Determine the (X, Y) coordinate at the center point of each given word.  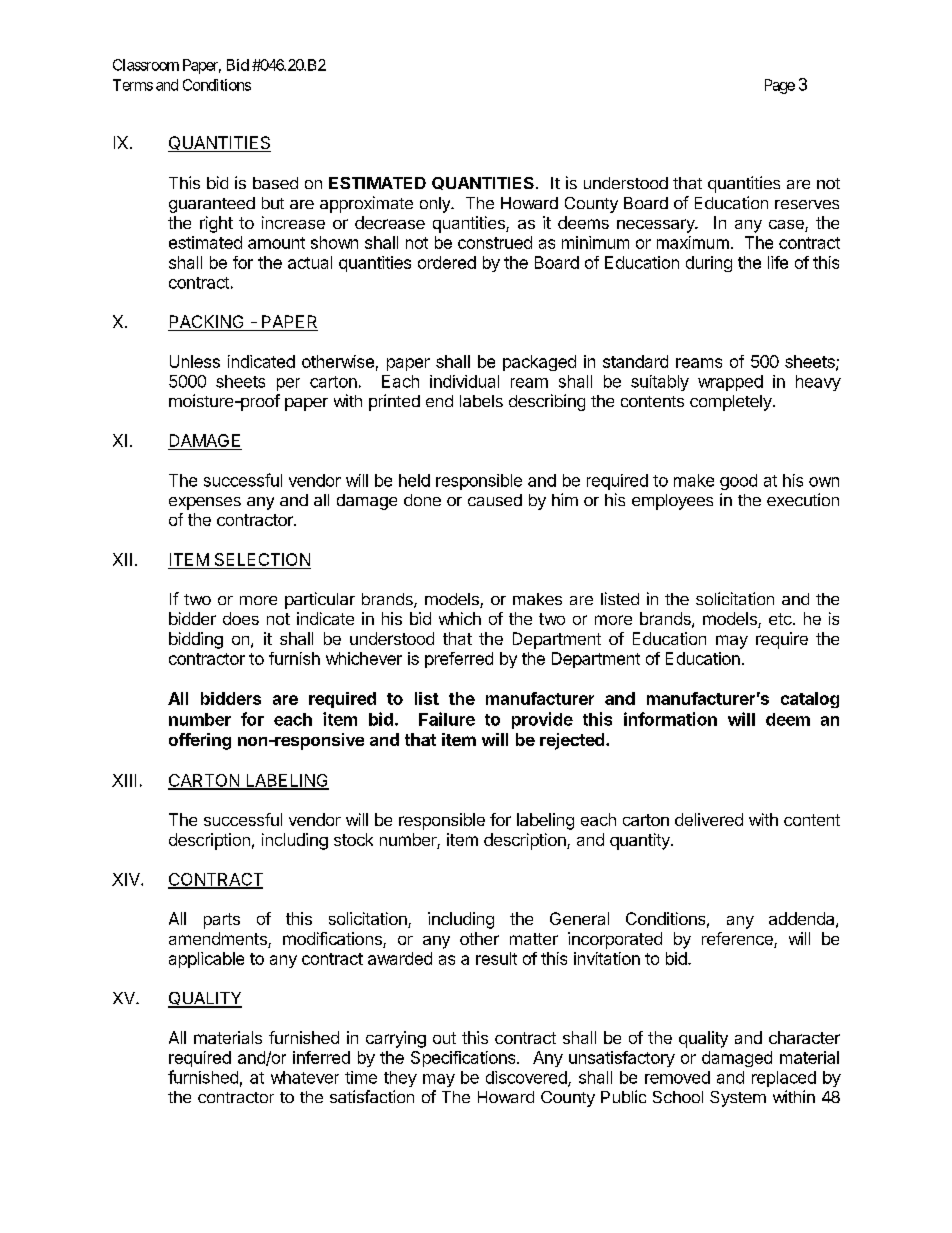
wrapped (730, 383)
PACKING (207, 323)
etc (781, 619)
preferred (459, 660)
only (436, 205)
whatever (305, 1077)
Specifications (464, 1059)
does (241, 618)
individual (464, 381)
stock (353, 839)
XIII (124, 780)
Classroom (146, 65)
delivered (709, 819)
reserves (807, 204)
